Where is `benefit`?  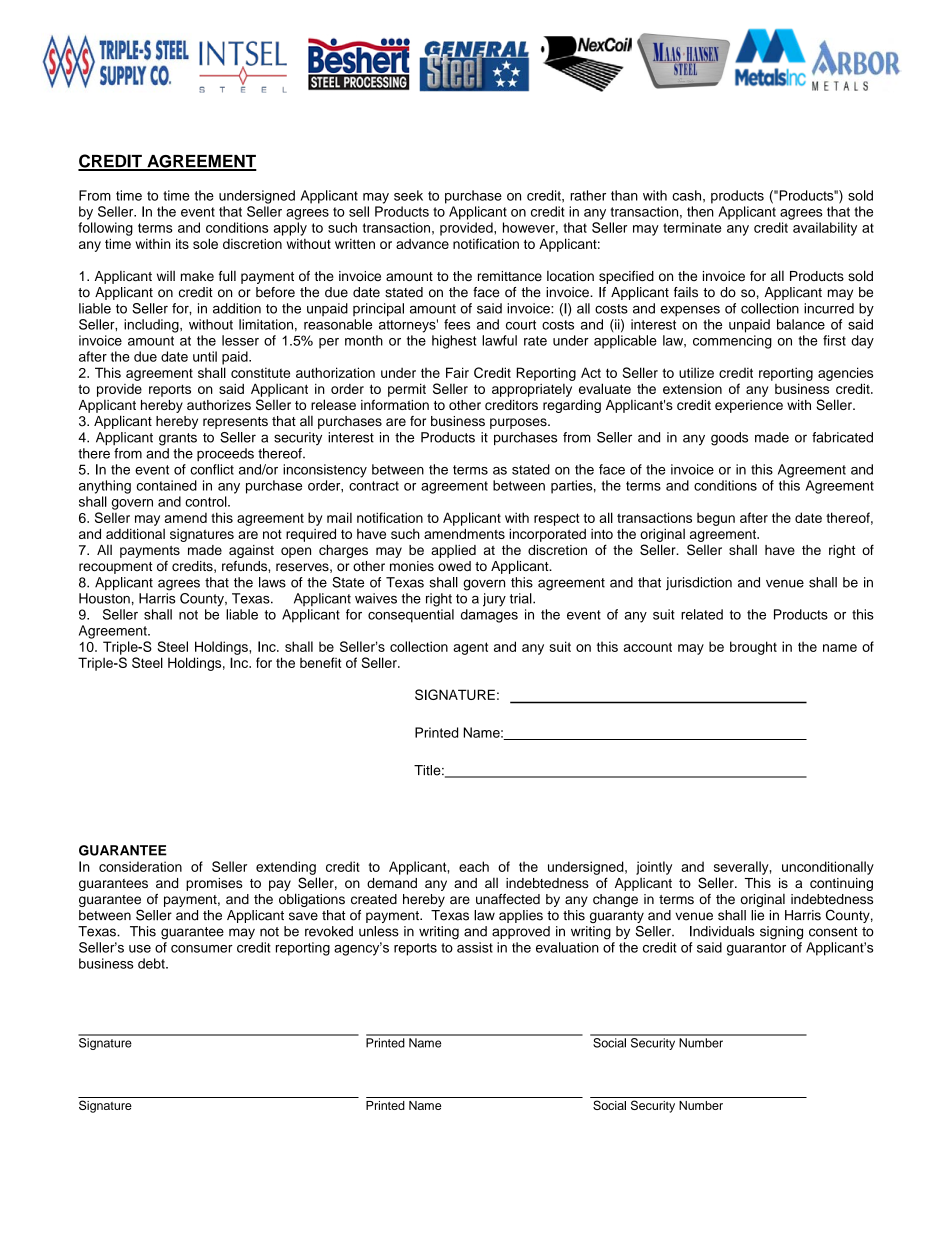
benefit is located at coordinates (320, 662).
